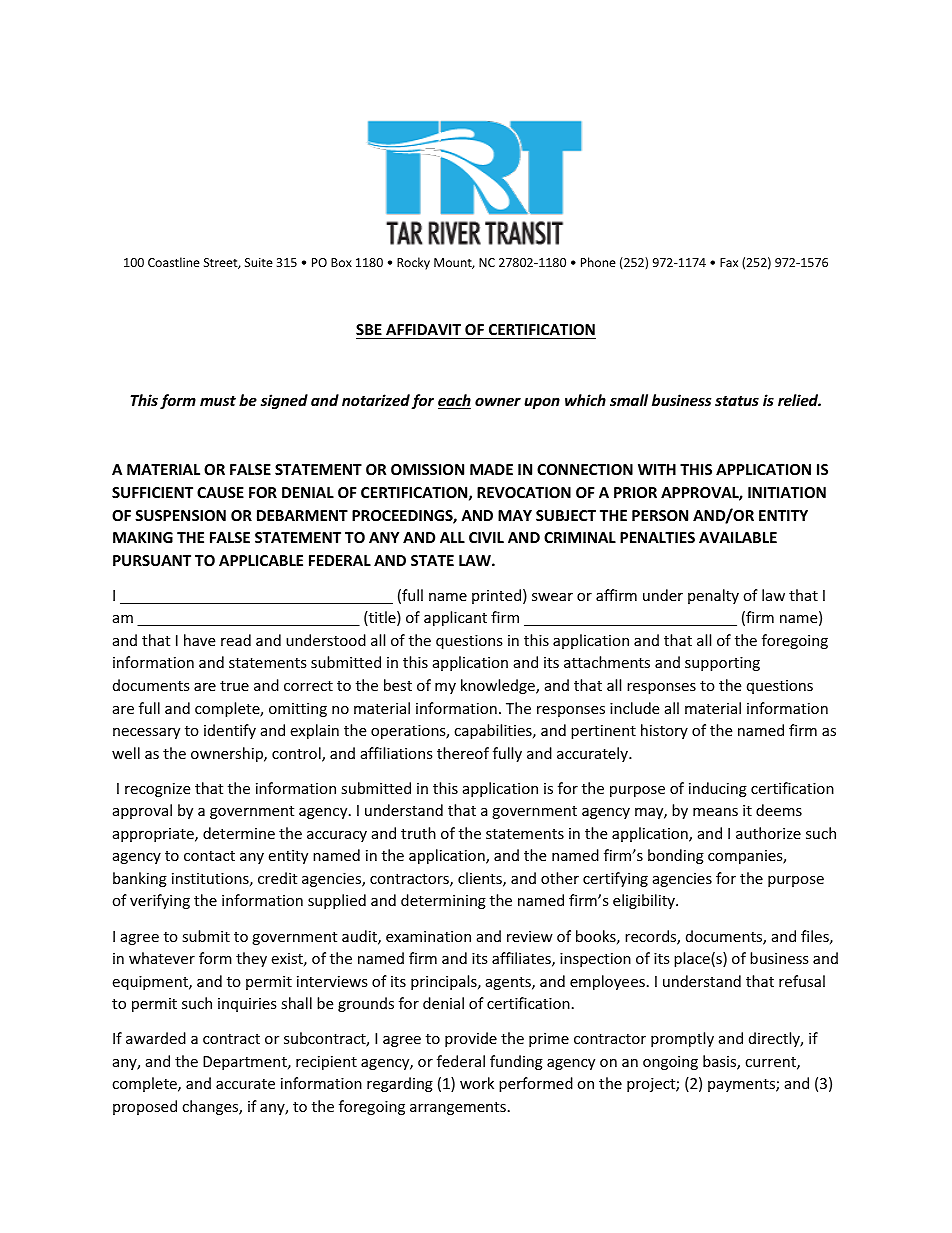 The height and width of the screenshot is (1233, 952). What do you see at coordinates (145, 1107) in the screenshot?
I see `proposed` at bounding box center [145, 1107].
